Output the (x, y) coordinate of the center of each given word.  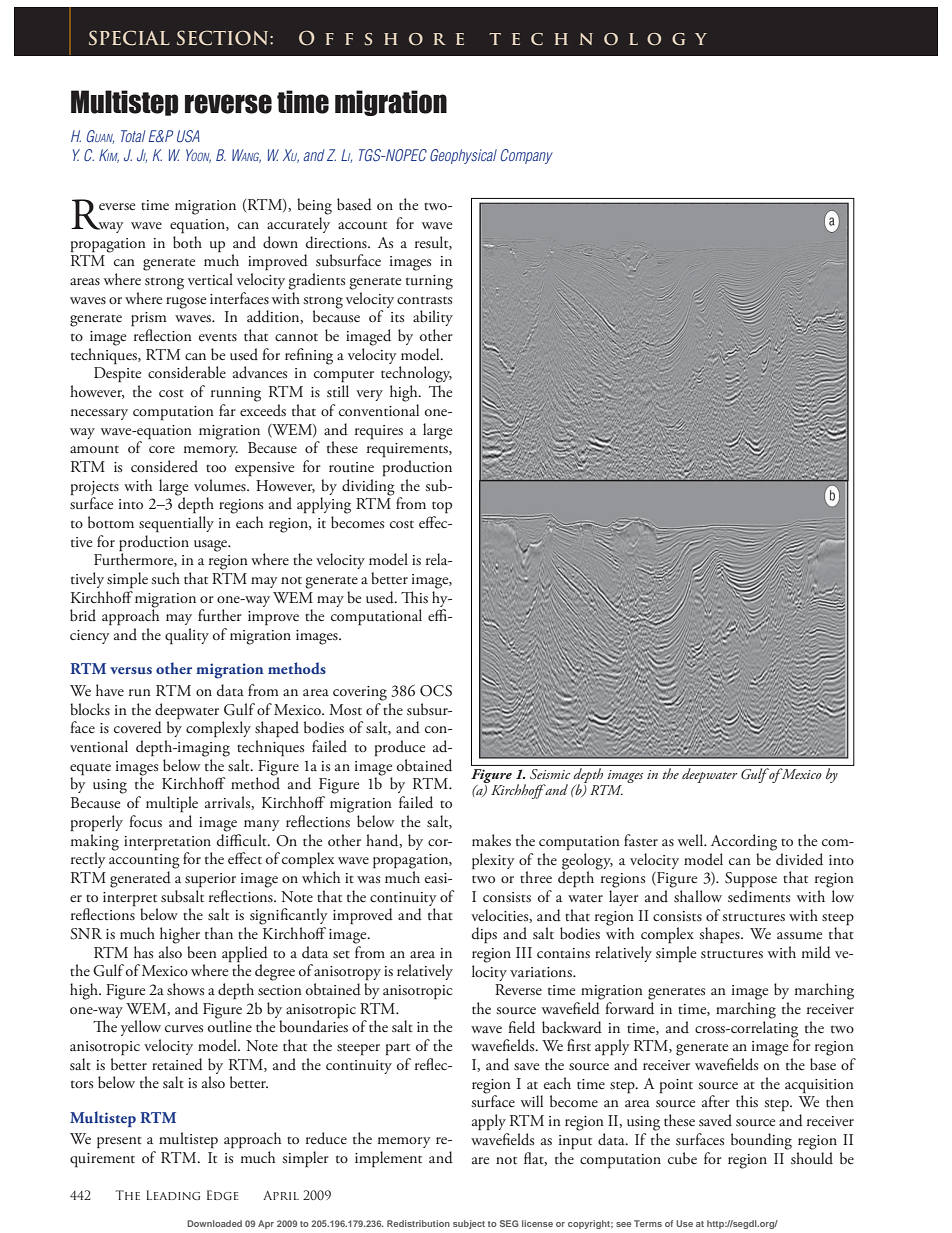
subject (469, 1224)
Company (526, 156)
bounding (761, 1141)
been (202, 952)
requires (379, 432)
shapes (720, 935)
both (187, 242)
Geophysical (463, 156)
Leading (173, 1195)
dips (484, 935)
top (442, 507)
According (744, 842)
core (162, 449)
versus (131, 670)
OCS (436, 691)
